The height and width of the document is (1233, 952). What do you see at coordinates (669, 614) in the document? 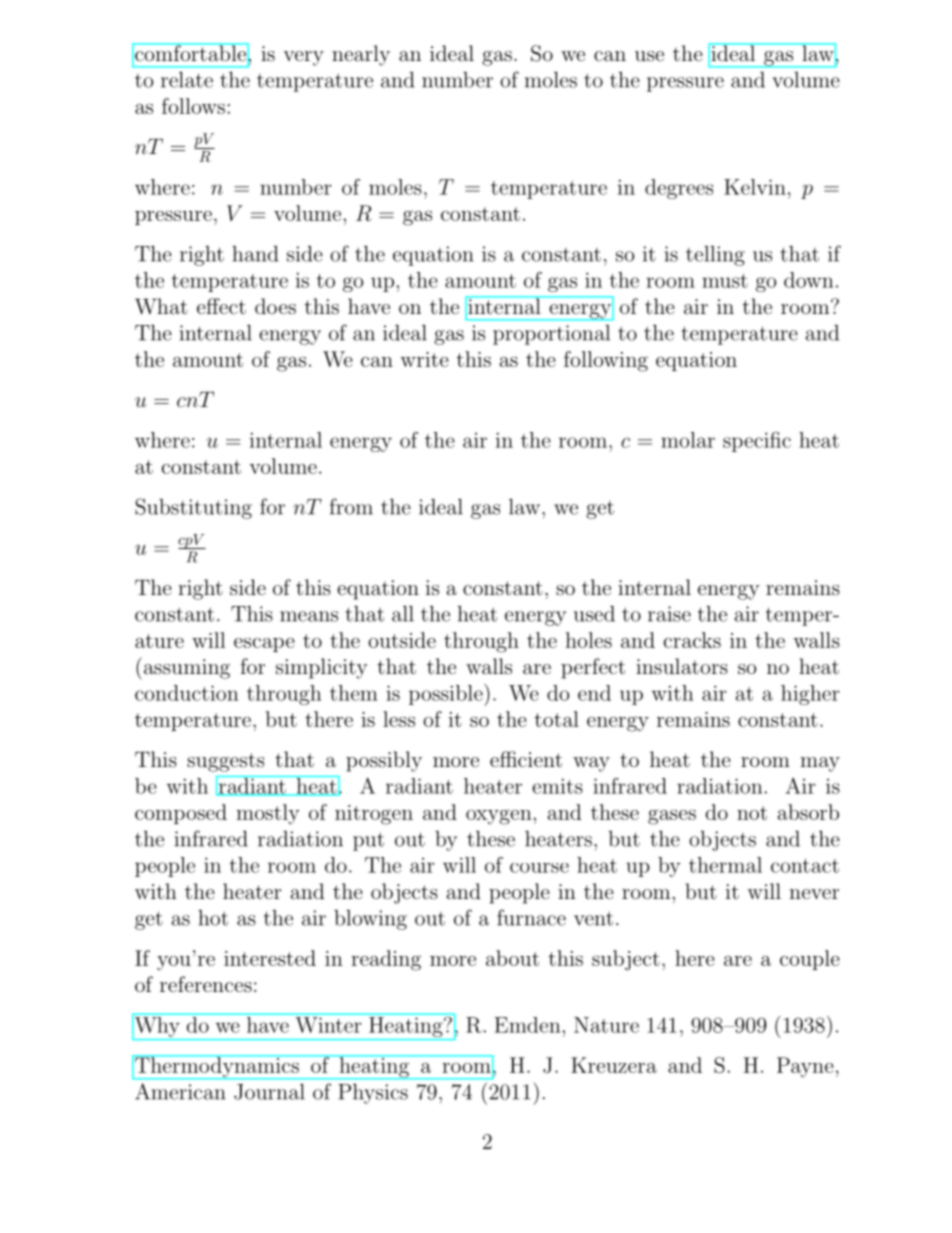
I see `raise` at bounding box center [669, 614].
